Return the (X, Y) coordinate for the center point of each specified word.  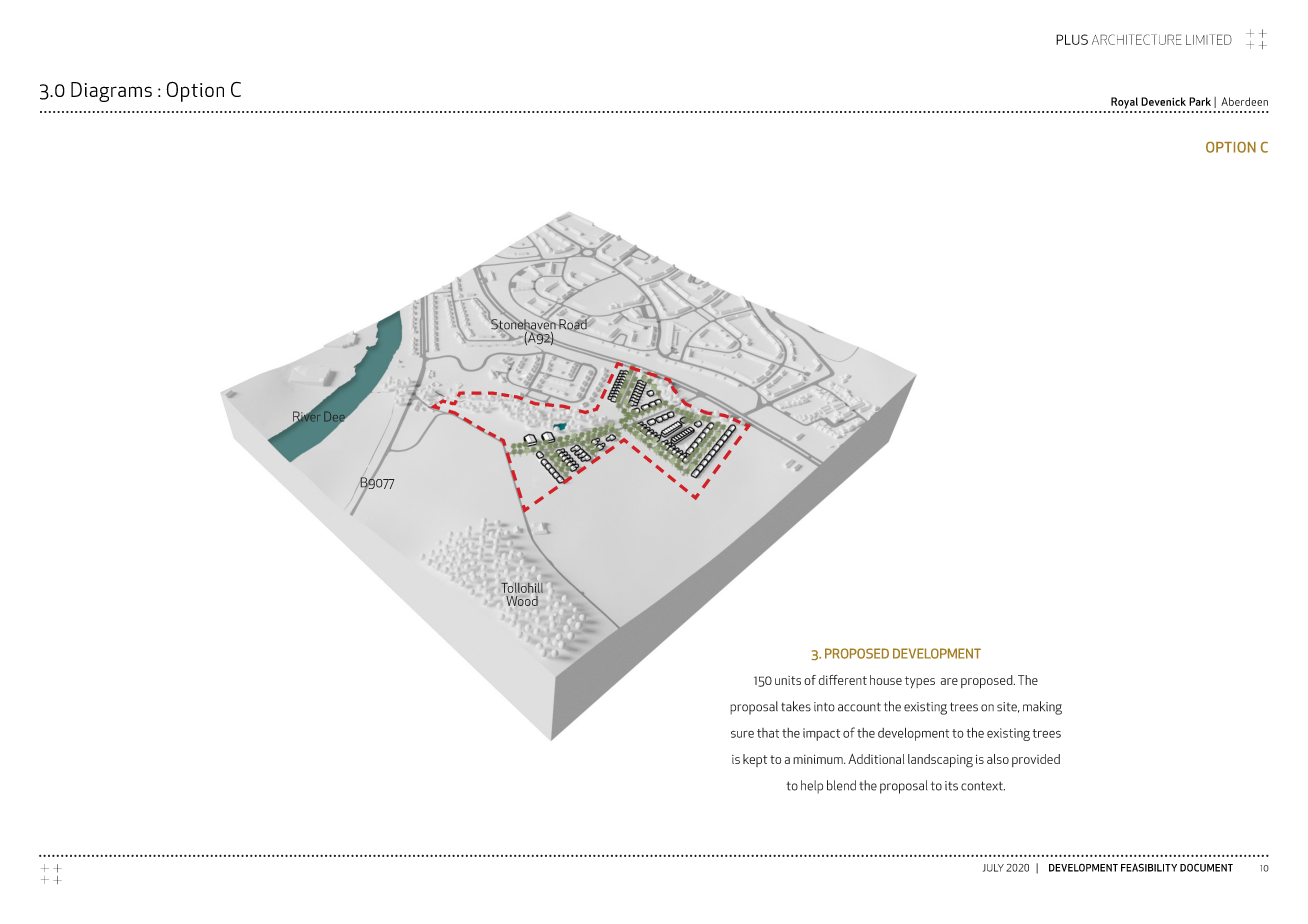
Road (573, 324)
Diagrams (111, 92)
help (812, 787)
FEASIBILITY (1149, 867)
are (949, 681)
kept (755, 760)
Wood (522, 601)
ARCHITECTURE (1137, 39)
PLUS (1072, 39)
